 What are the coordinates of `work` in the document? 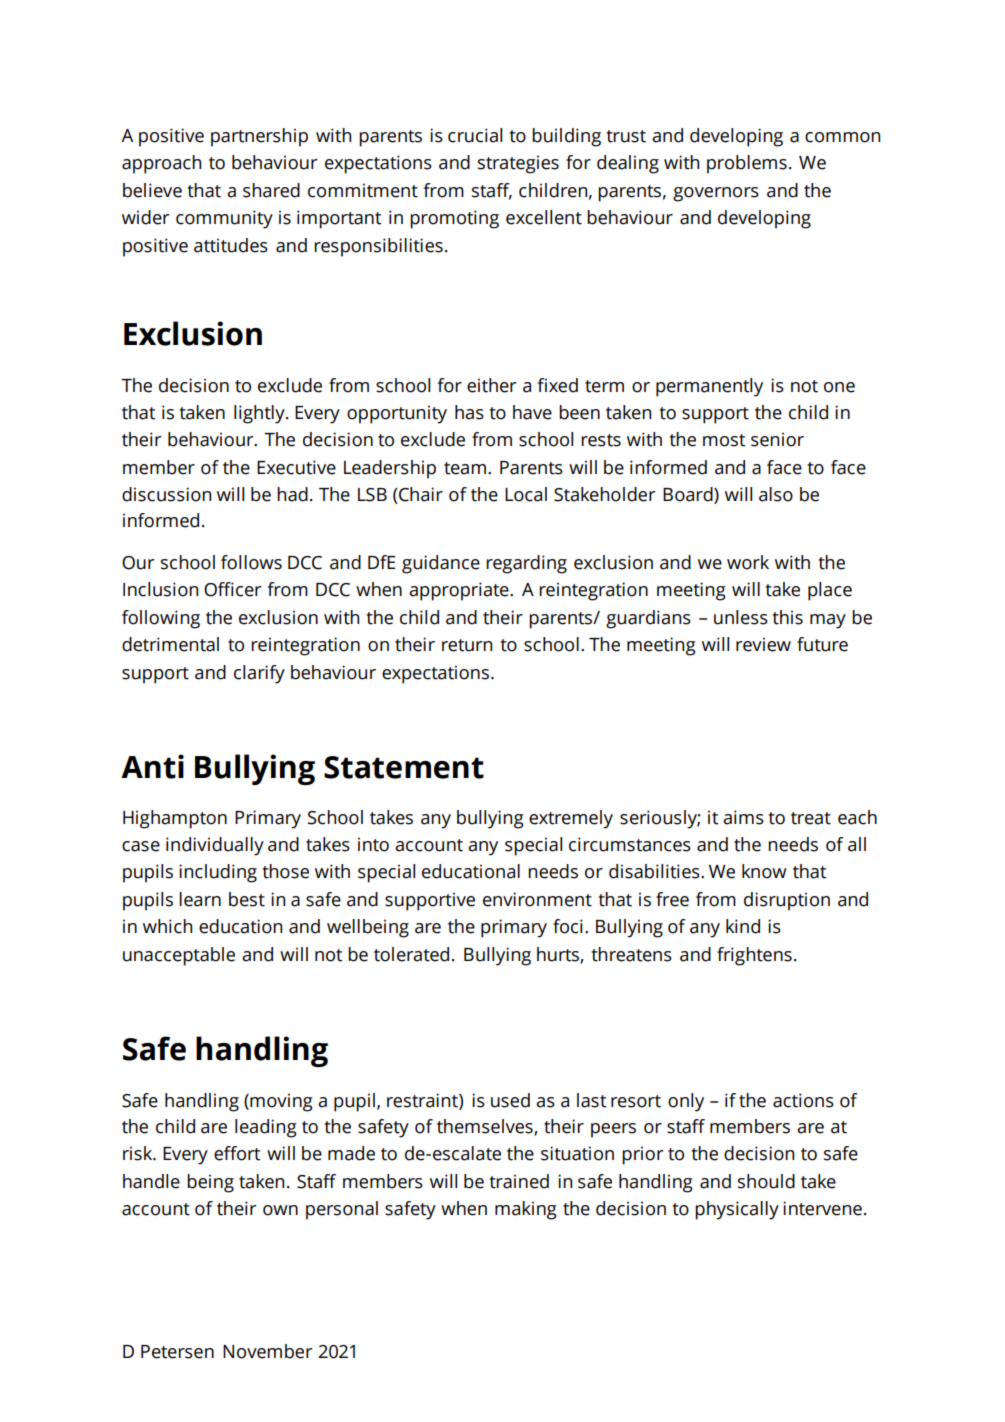 It's located at (748, 562).
